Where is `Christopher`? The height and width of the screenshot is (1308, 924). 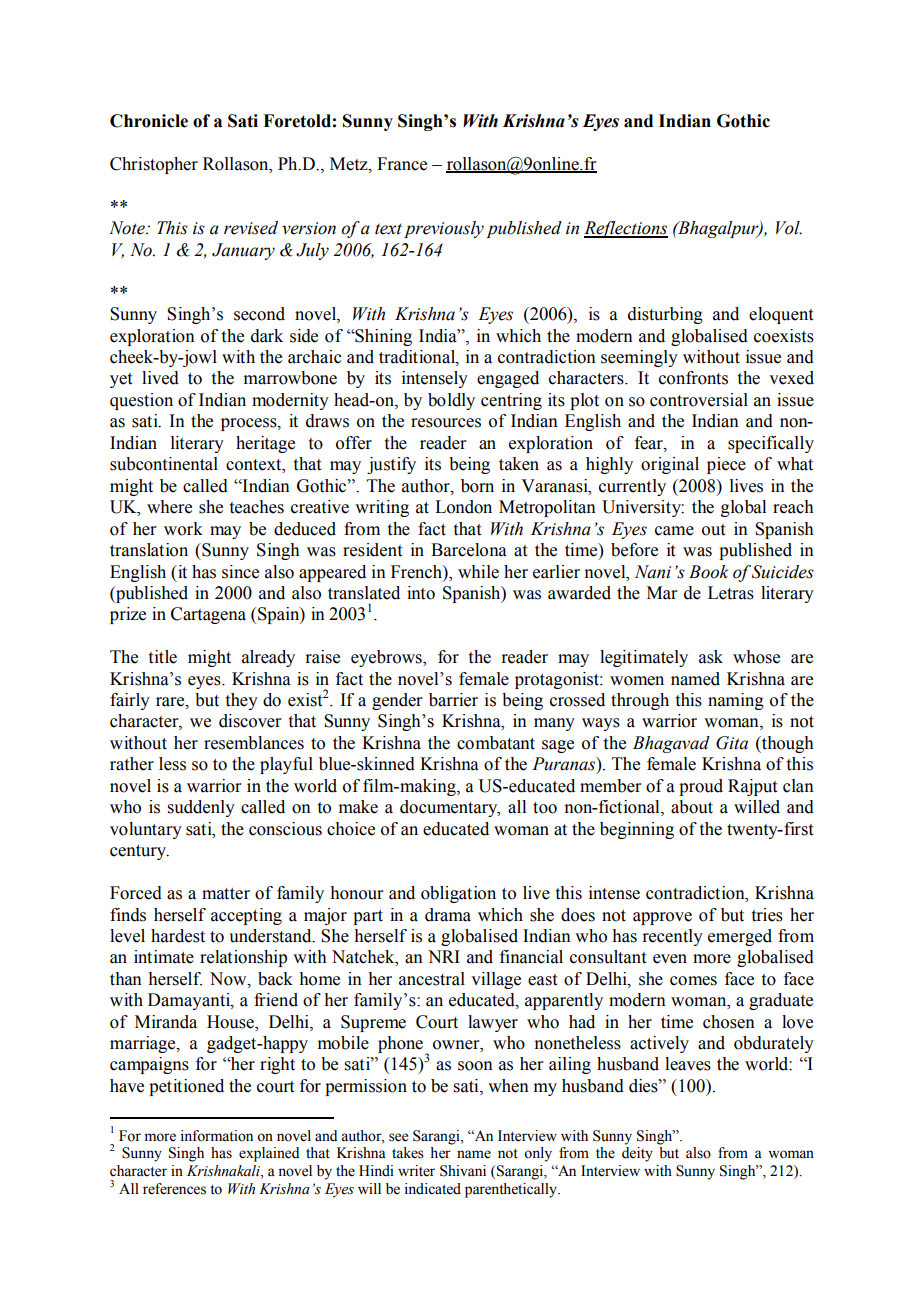
Christopher is located at coordinates (154, 165).
